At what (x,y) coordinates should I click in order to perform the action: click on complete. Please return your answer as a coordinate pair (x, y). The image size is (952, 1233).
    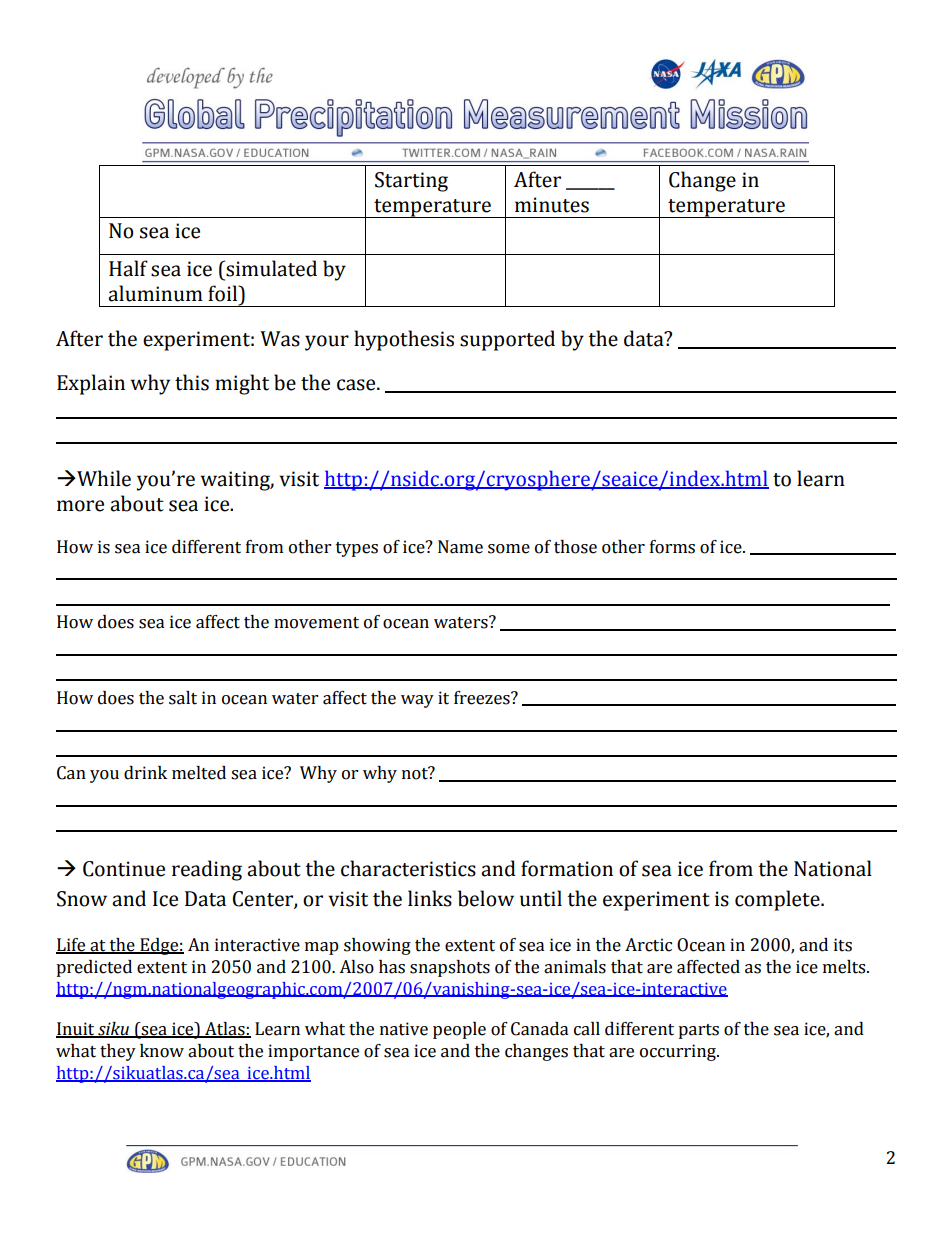
    Looking at the image, I should click on (778, 900).
